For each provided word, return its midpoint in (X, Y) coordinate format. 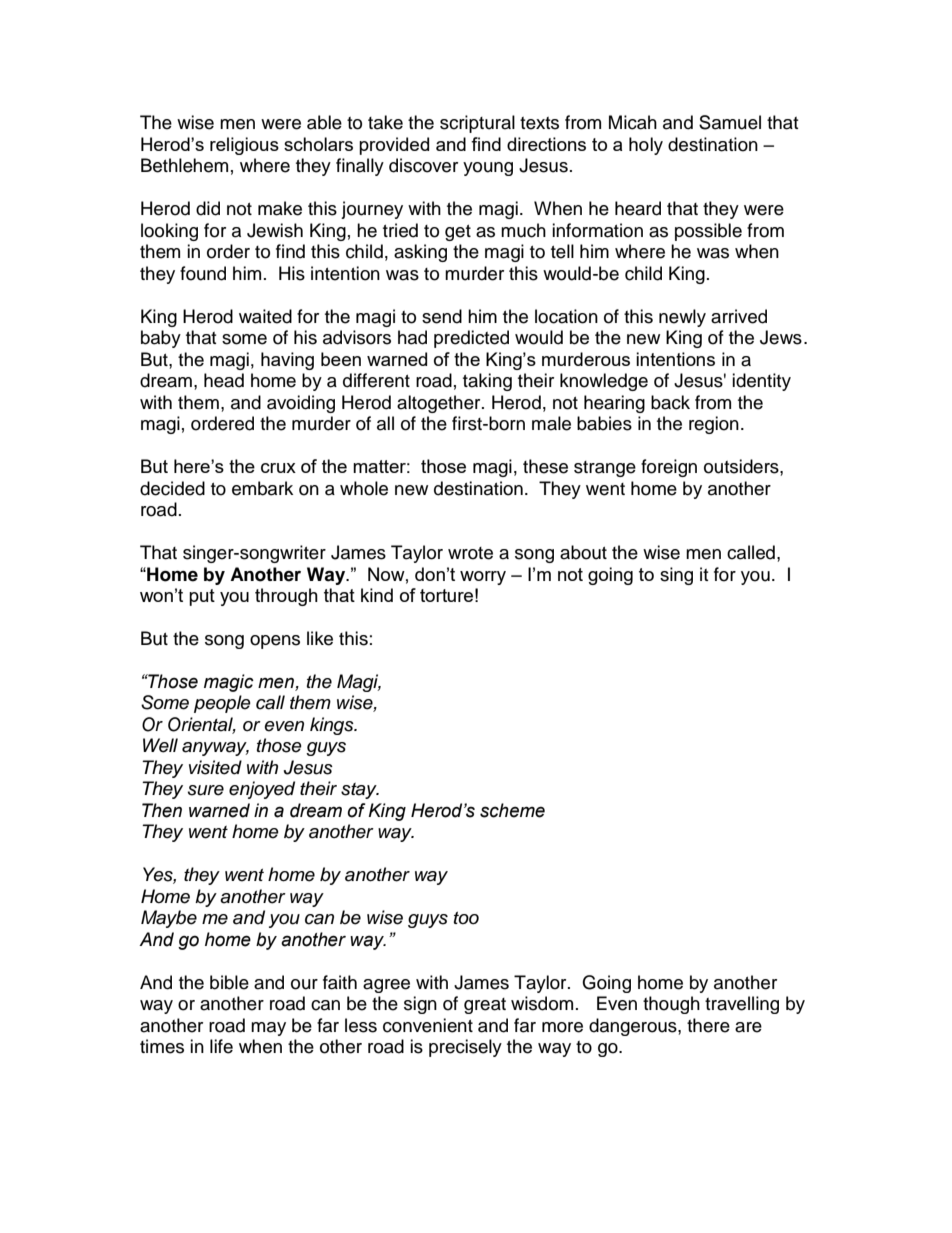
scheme (512, 810)
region (714, 425)
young (488, 169)
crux (278, 468)
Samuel (730, 122)
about (583, 552)
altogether (440, 404)
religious (244, 146)
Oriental (202, 725)
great (485, 1006)
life (221, 1046)
